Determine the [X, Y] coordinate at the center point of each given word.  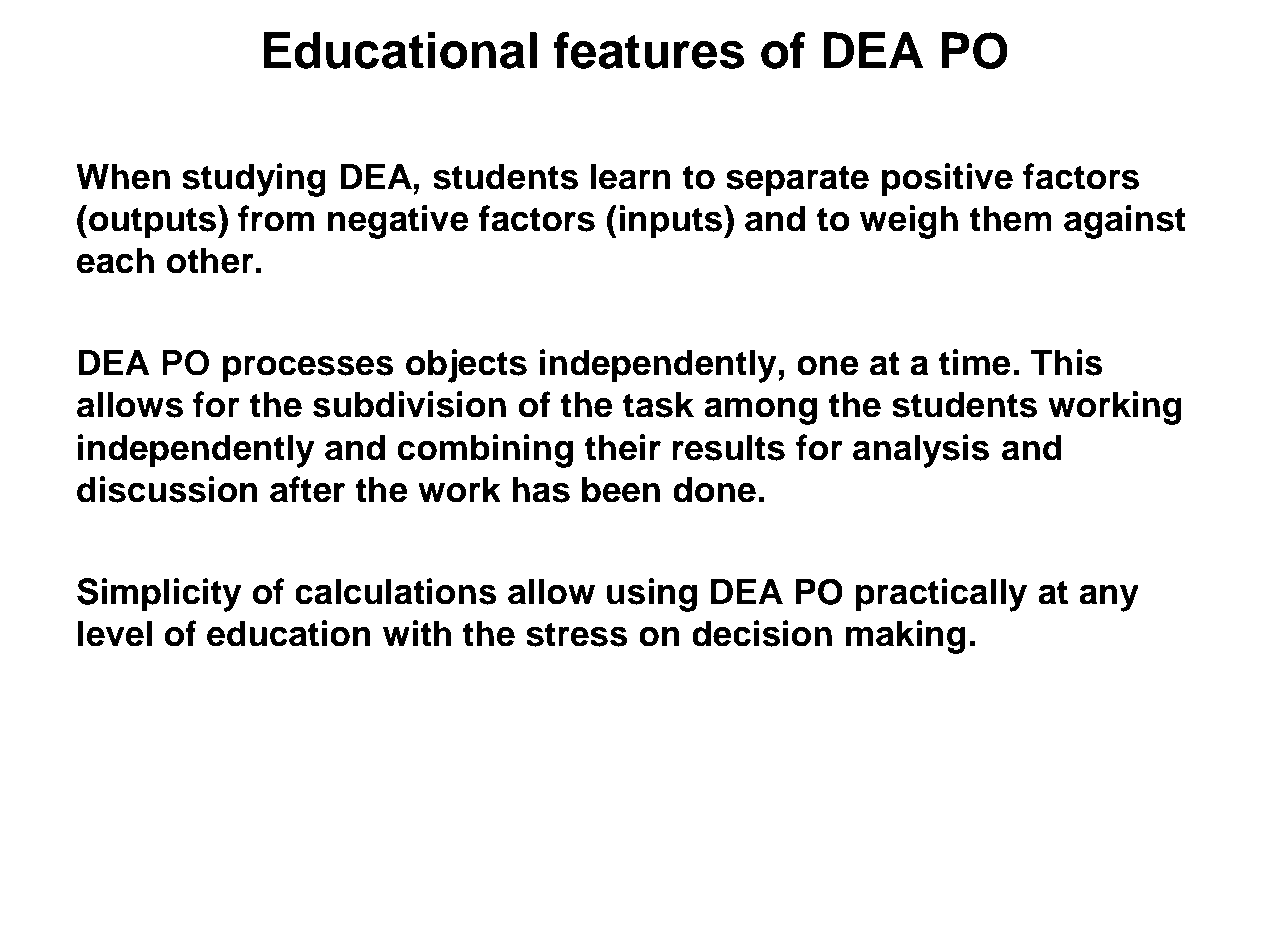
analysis [921, 451]
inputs [672, 222]
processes [308, 369]
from [276, 218]
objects [466, 366]
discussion [167, 489]
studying [254, 180]
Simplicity [159, 595]
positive [947, 180]
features [648, 50]
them [1010, 218]
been [621, 489]
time [975, 362]
